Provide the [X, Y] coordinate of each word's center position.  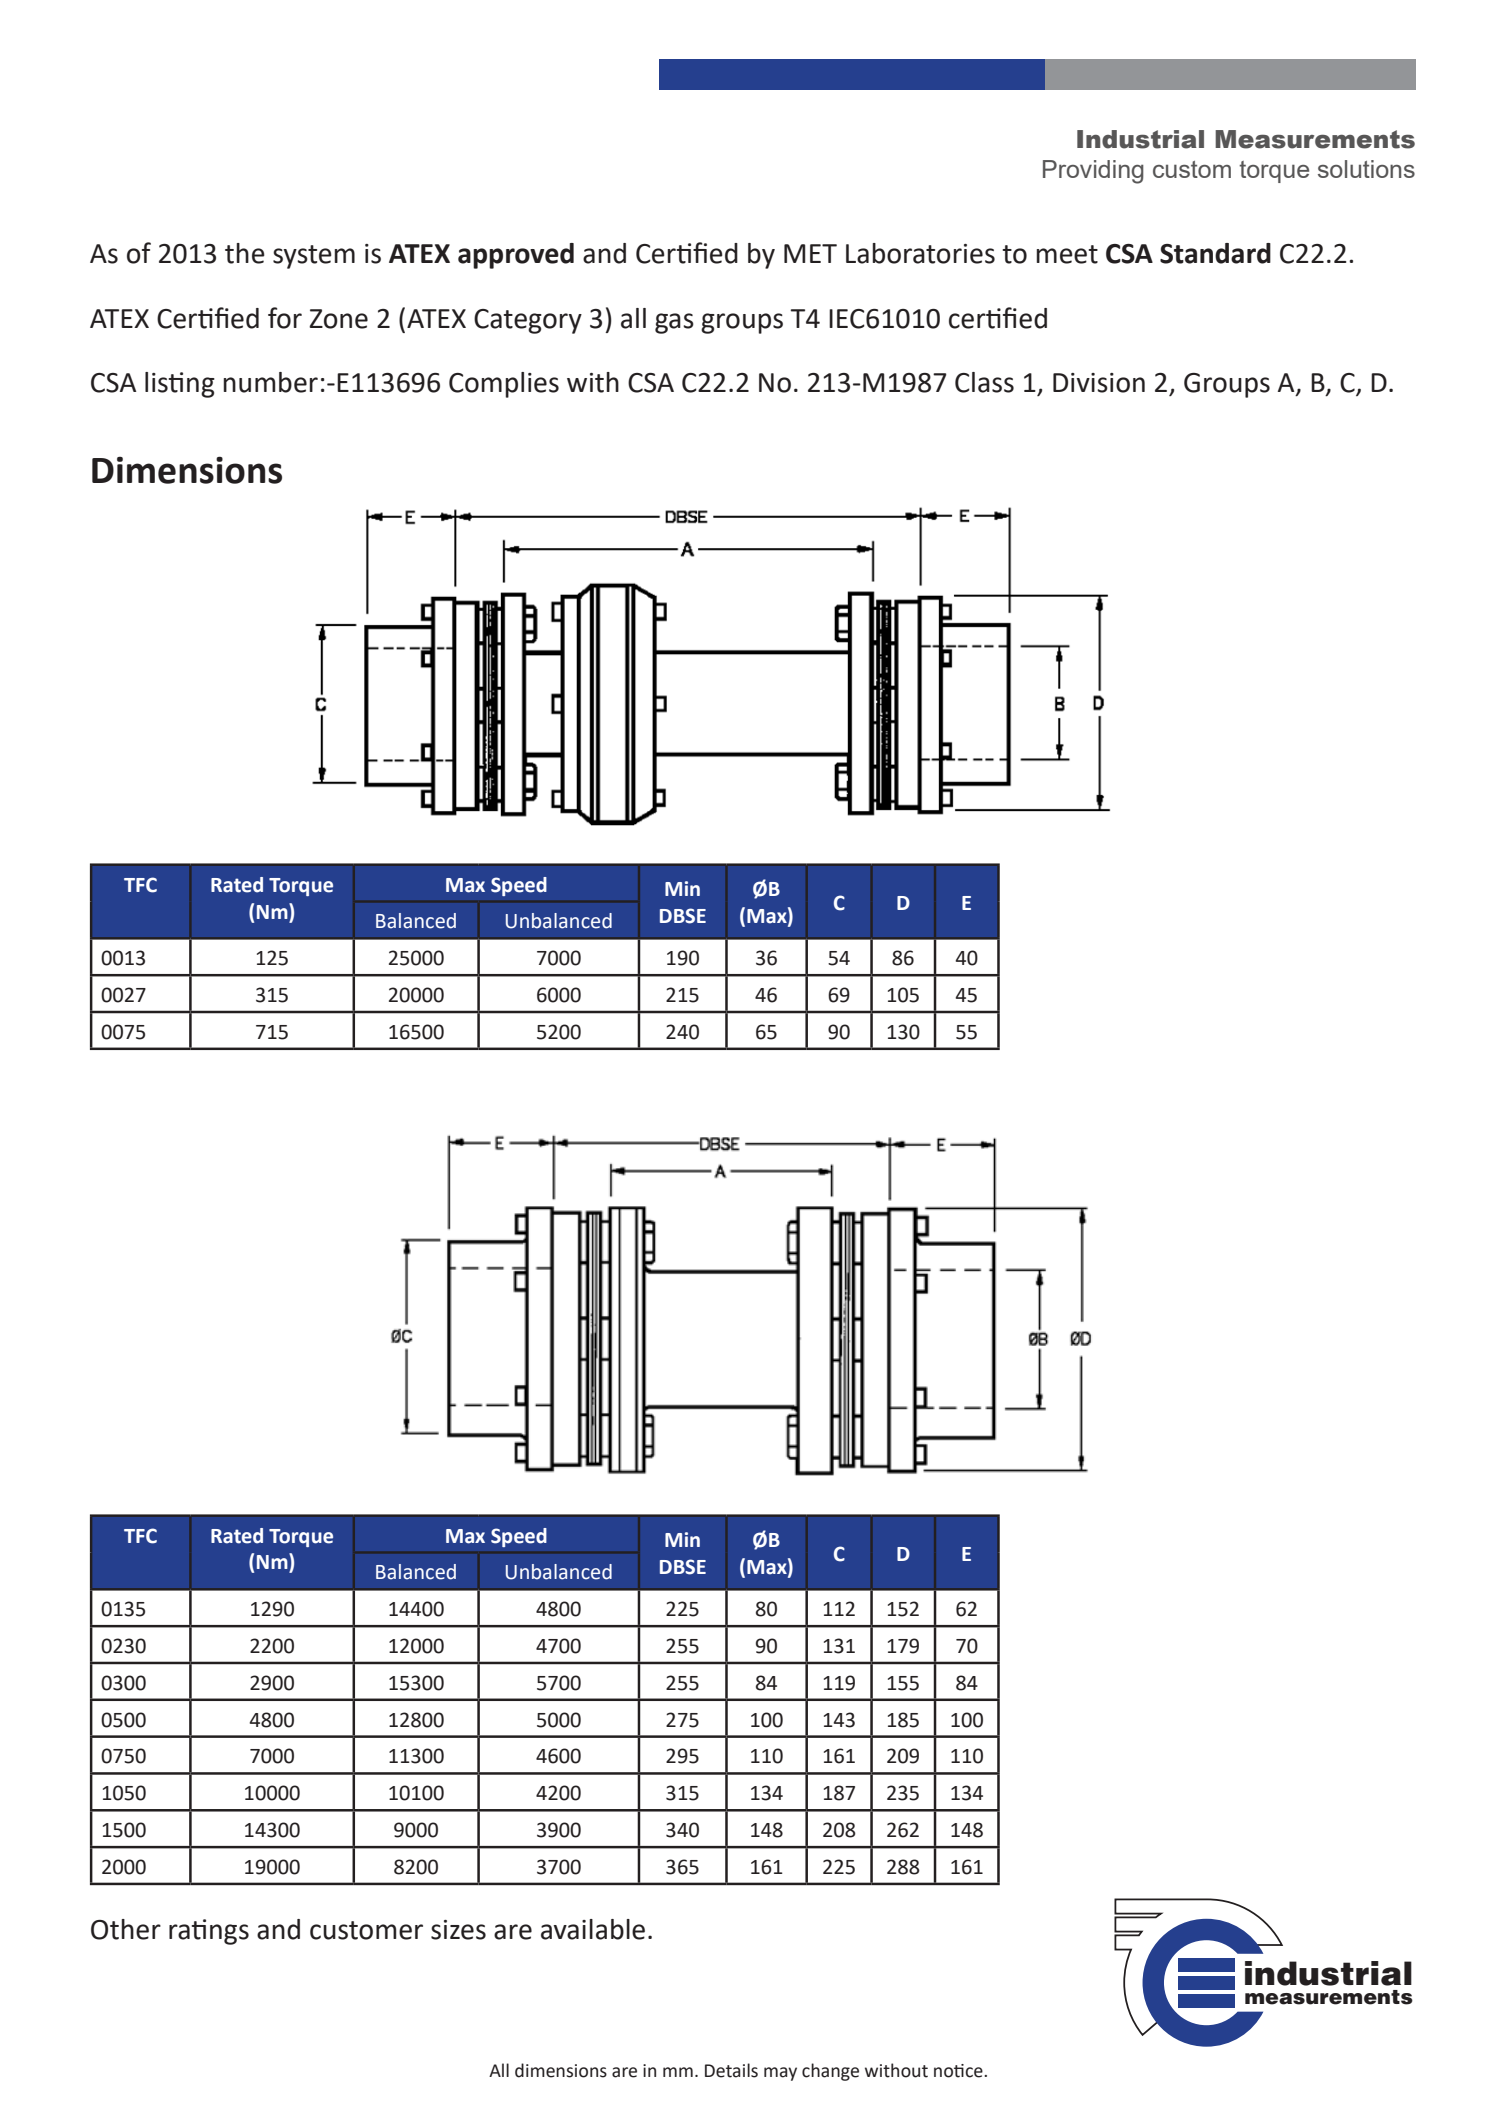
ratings [209, 1932]
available [593, 1929]
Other [126, 1929]
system [314, 257]
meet [1067, 254]
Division [1099, 383]
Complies [504, 385]
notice [959, 2071]
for [285, 318]
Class [984, 382]
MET [810, 253]
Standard [1215, 253]
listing [180, 385]
